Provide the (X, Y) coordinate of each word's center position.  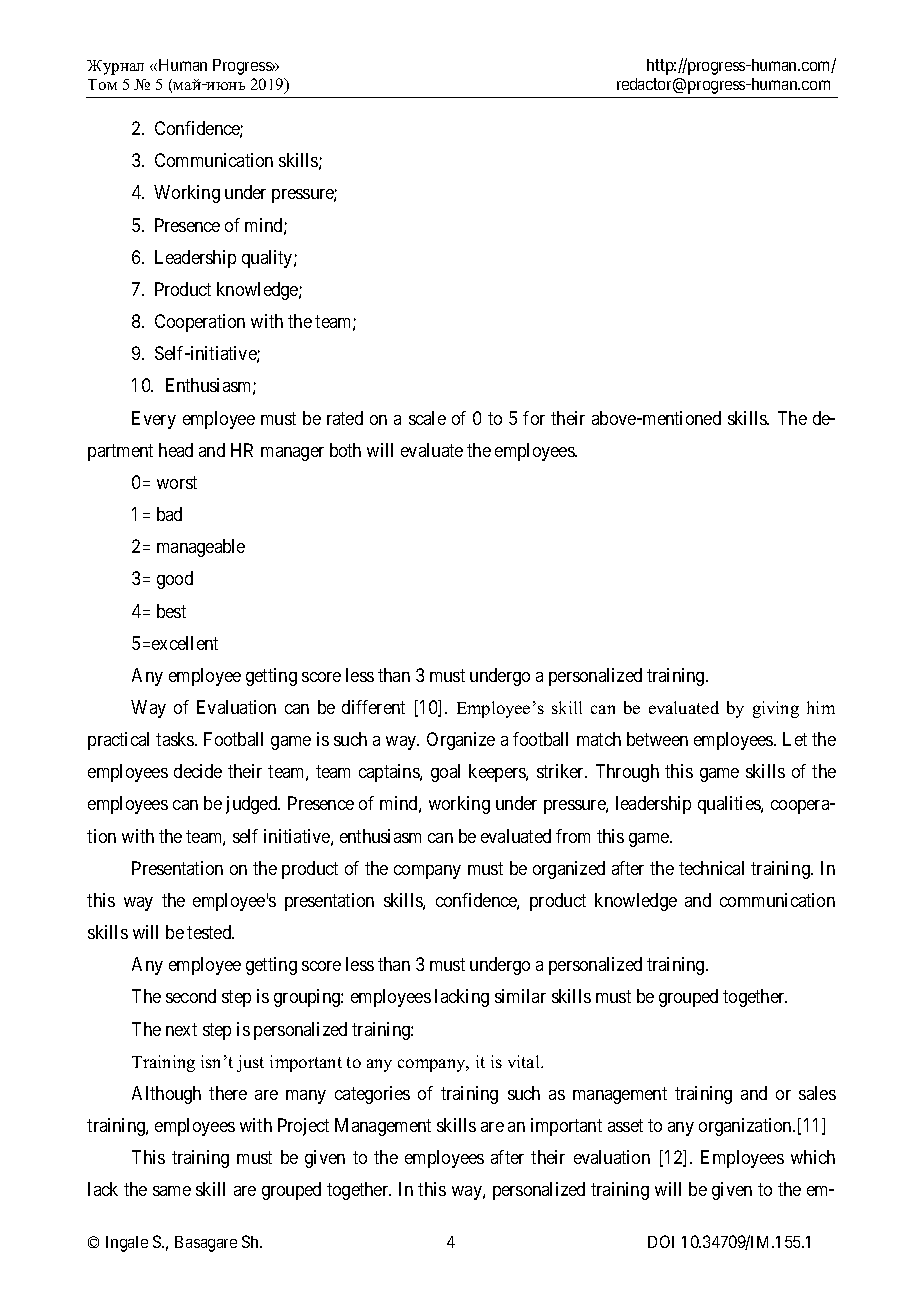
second (191, 996)
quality (268, 259)
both (345, 450)
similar (520, 996)
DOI (661, 1241)
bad (169, 514)
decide (198, 771)
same (172, 1191)
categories (372, 1095)
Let (795, 739)
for (534, 418)
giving (776, 709)
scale (427, 418)
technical (711, 868)
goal (445, 773)
